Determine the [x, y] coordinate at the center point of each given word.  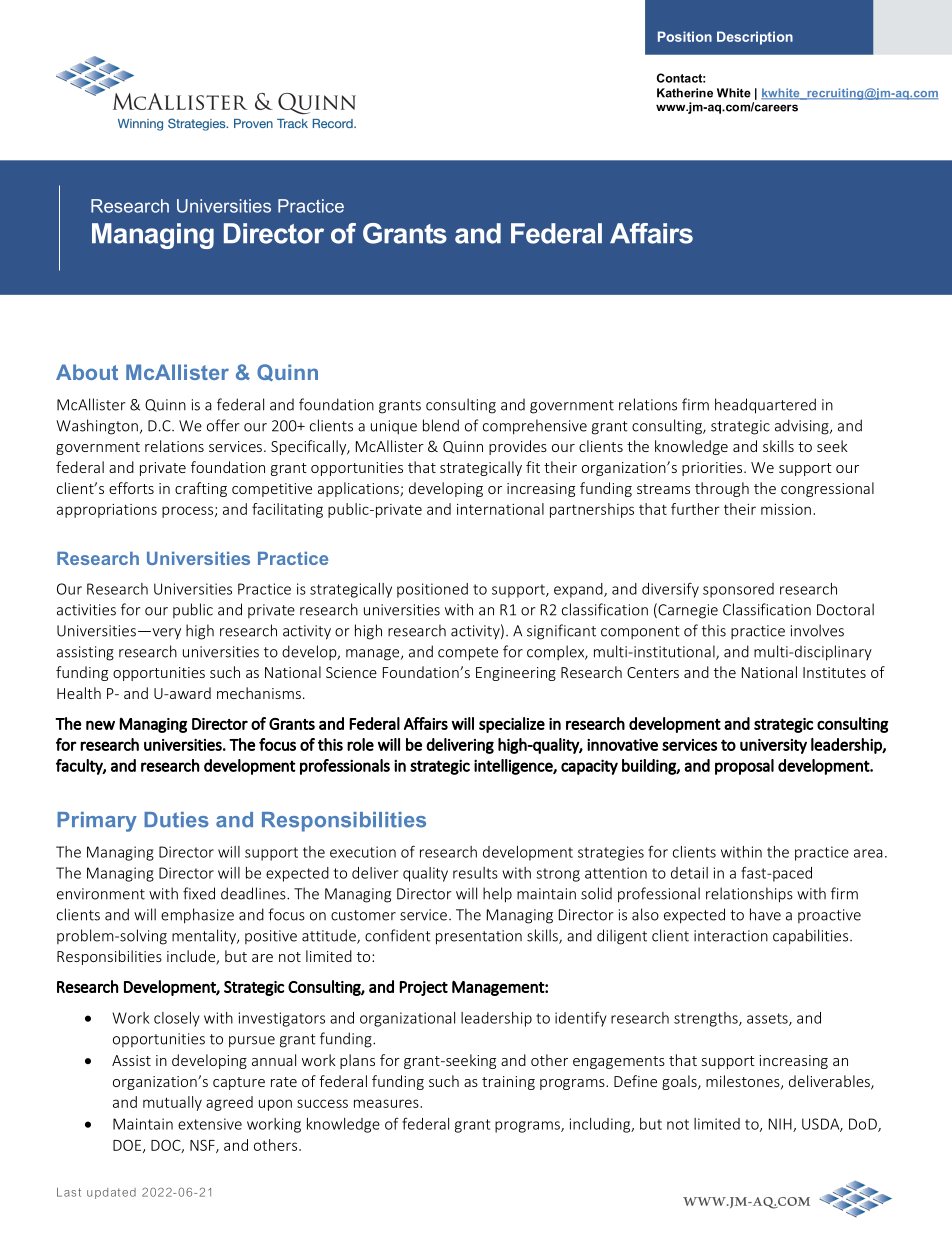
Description [755, 38]
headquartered [765, 406]
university [773, 746]
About [87, 372]
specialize [512, 725]
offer [223, 425]
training [508, 1083]
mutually [172, 1103]
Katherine [685, 93]
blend [441, 425]
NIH [781, 1125]
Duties [176, 820]
